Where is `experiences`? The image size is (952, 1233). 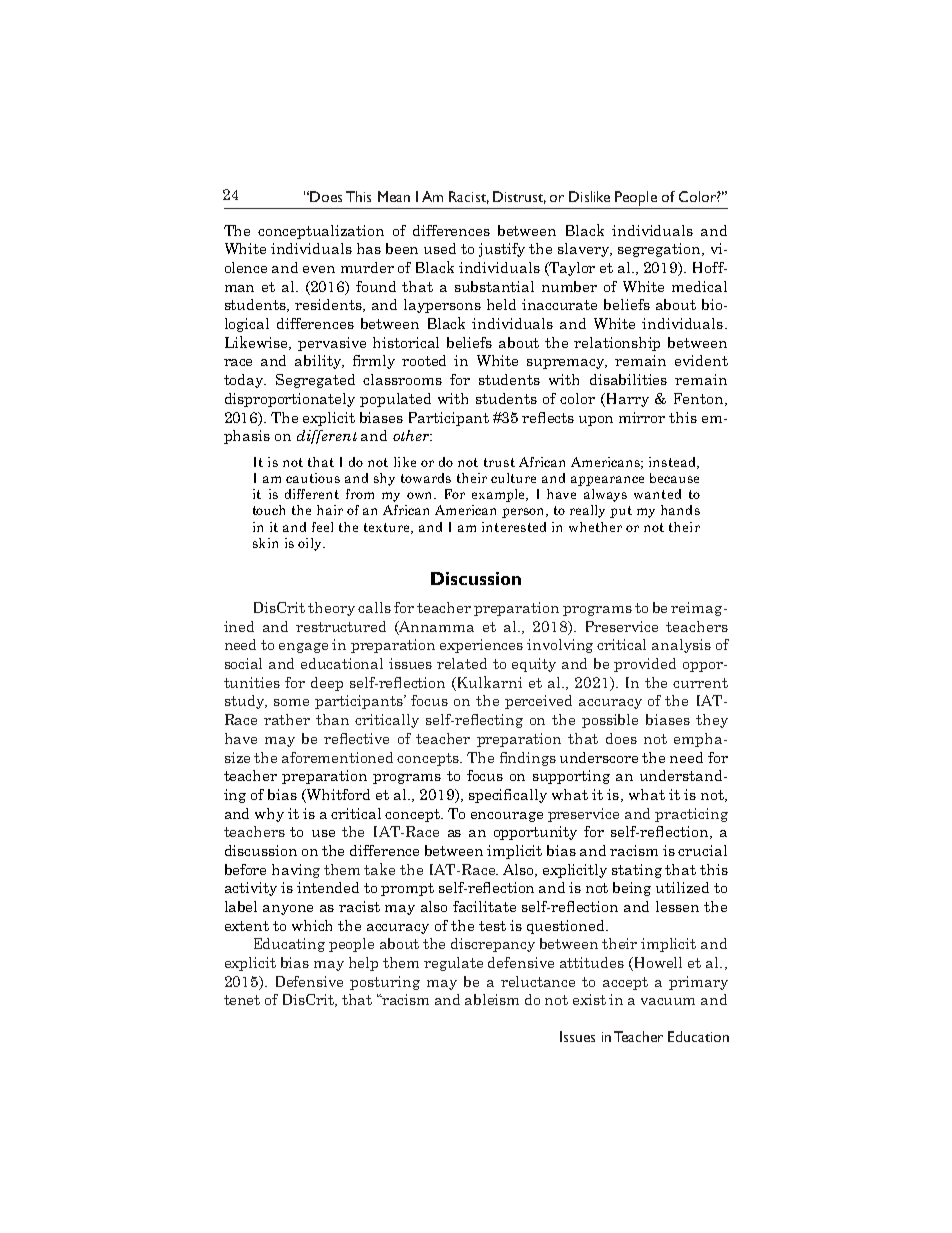
experiences is located at coordinates (481, 646).
